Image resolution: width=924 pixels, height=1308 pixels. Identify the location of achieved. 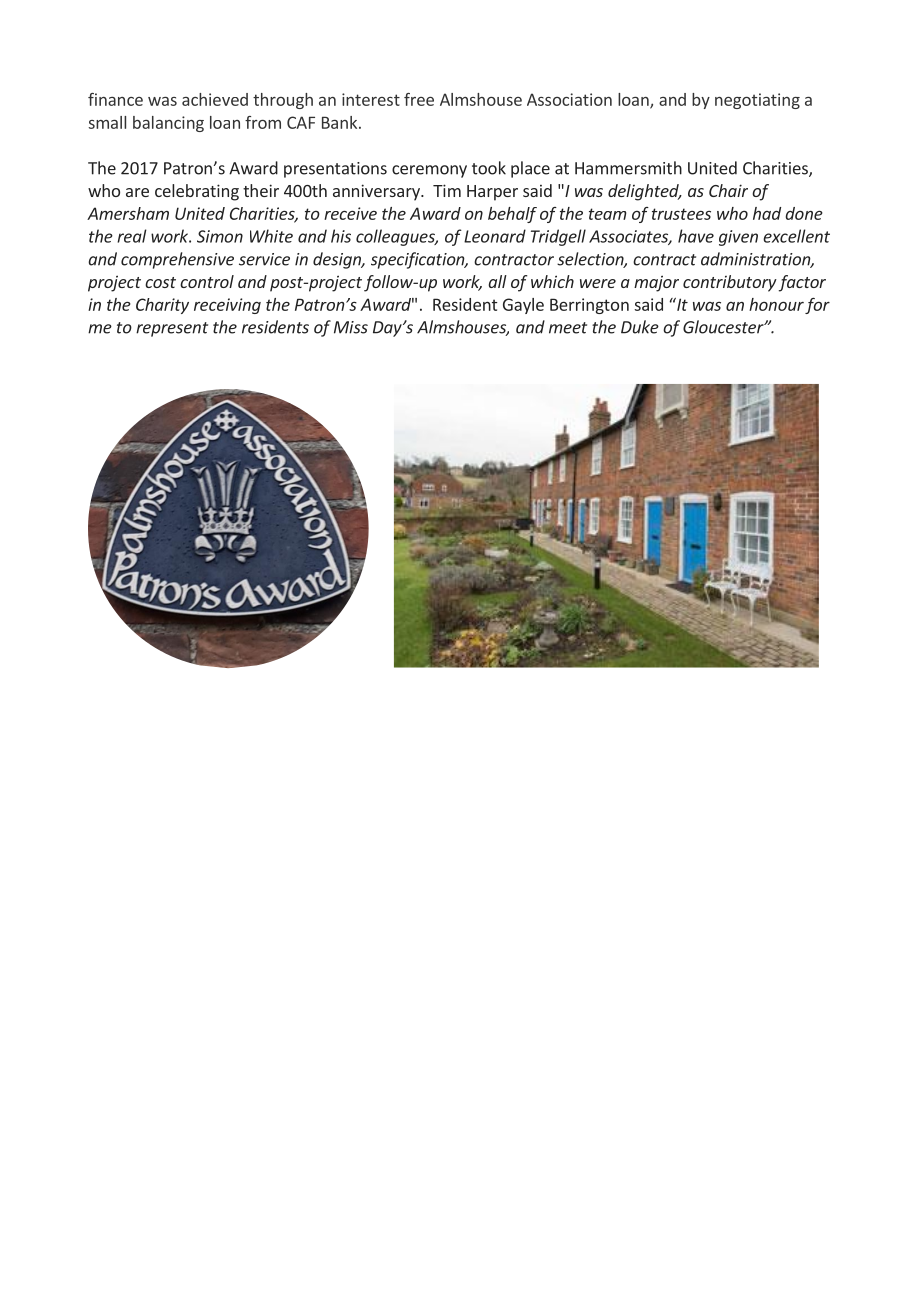
(215, 99).
